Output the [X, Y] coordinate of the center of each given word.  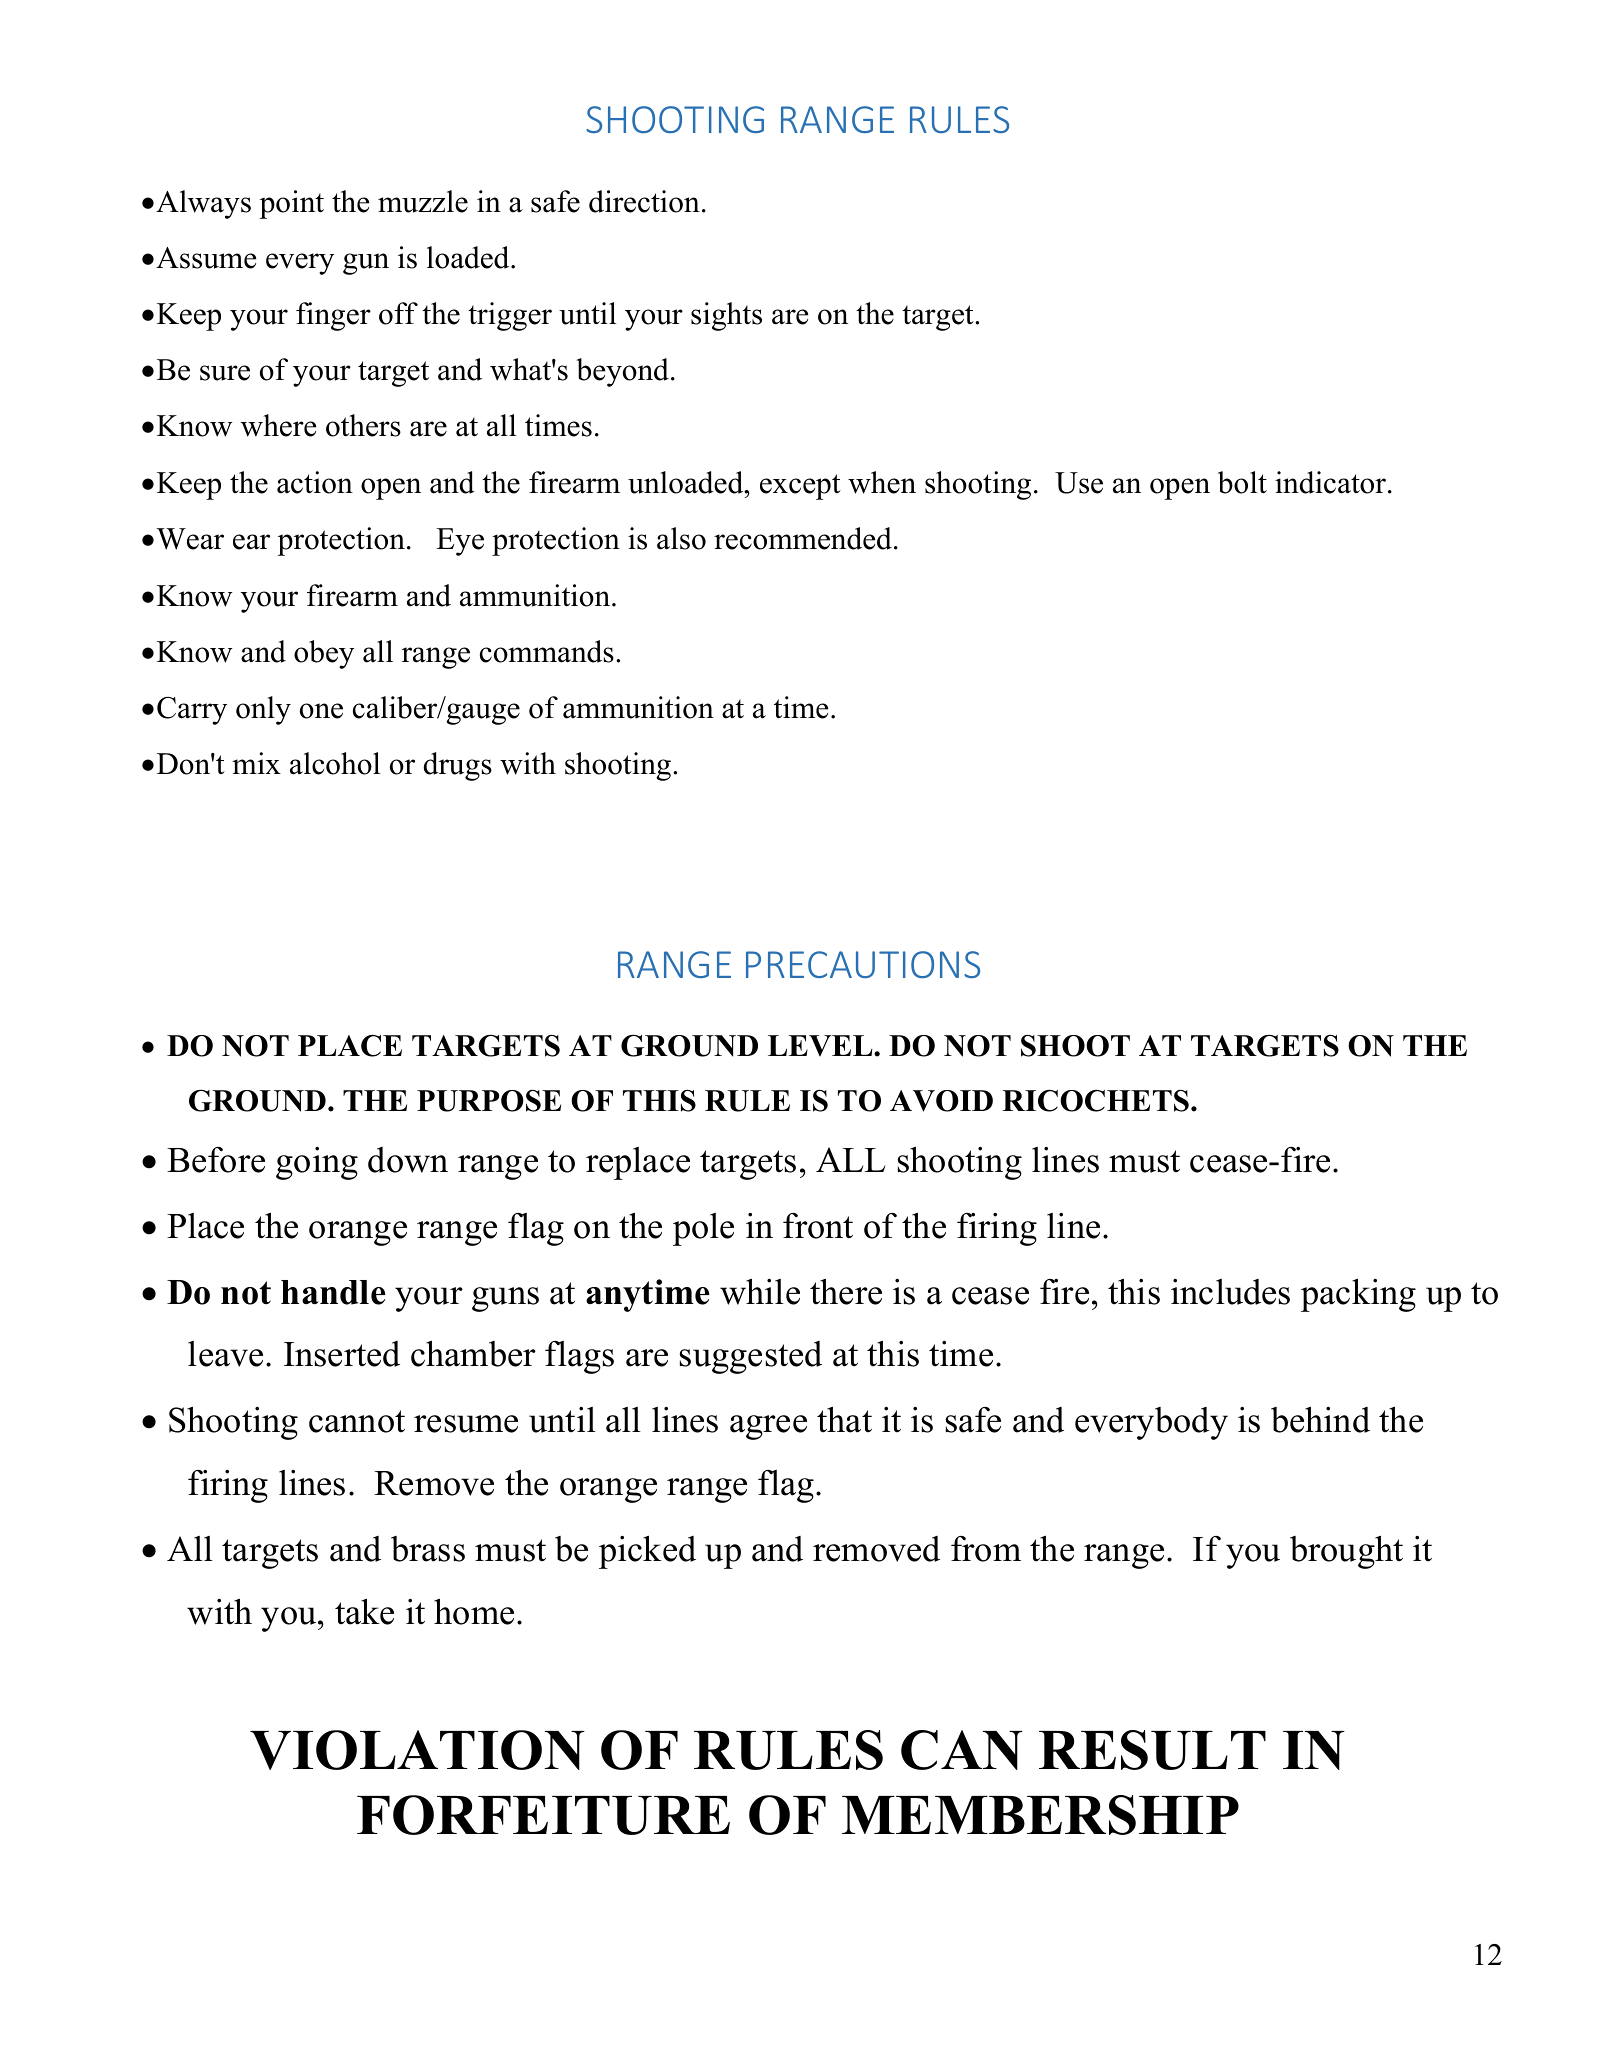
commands [547, 651]
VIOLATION [417, 1750]
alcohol [335, 763]
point [291, 204]
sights [726, 316]
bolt [1242, 482]
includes [1230, 1292]
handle [333, 1292]
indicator [1330, 482]
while [760, 1291]
